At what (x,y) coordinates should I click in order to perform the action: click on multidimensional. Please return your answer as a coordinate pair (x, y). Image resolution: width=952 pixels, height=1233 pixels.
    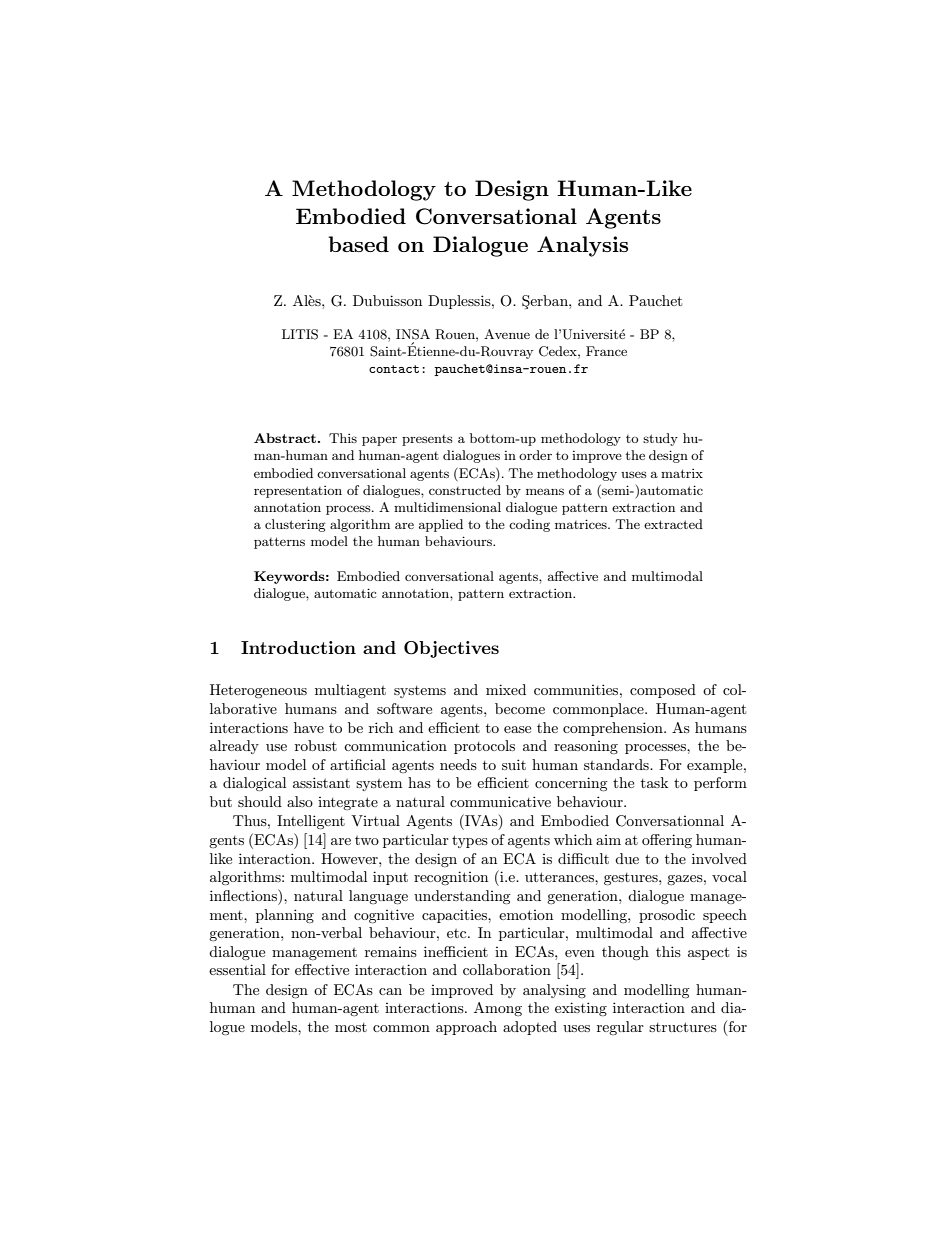
    Looking at the image, I should click on (447, 507).
